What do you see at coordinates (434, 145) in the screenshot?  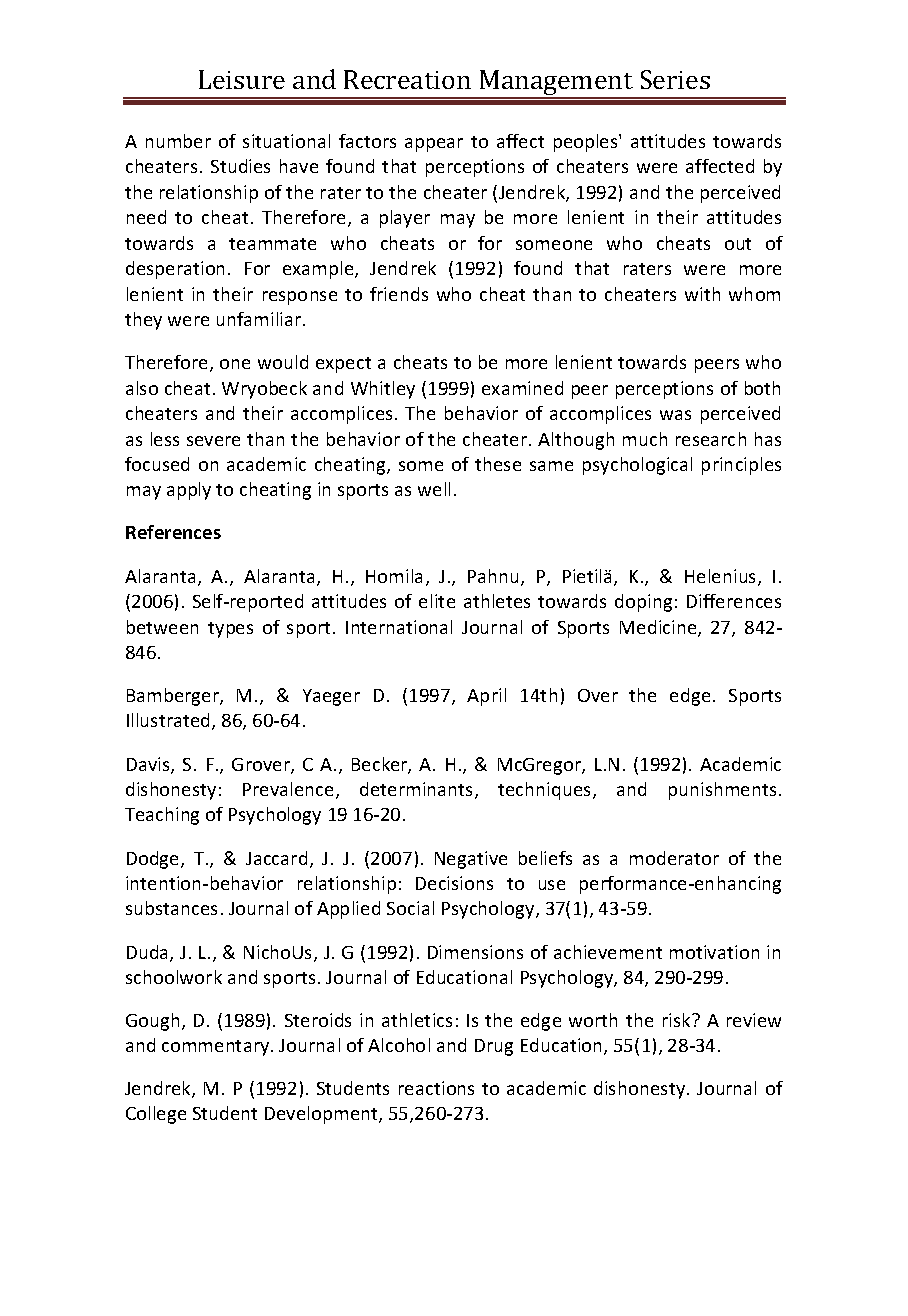 I see `appear` at bounding box center [434, 145].
